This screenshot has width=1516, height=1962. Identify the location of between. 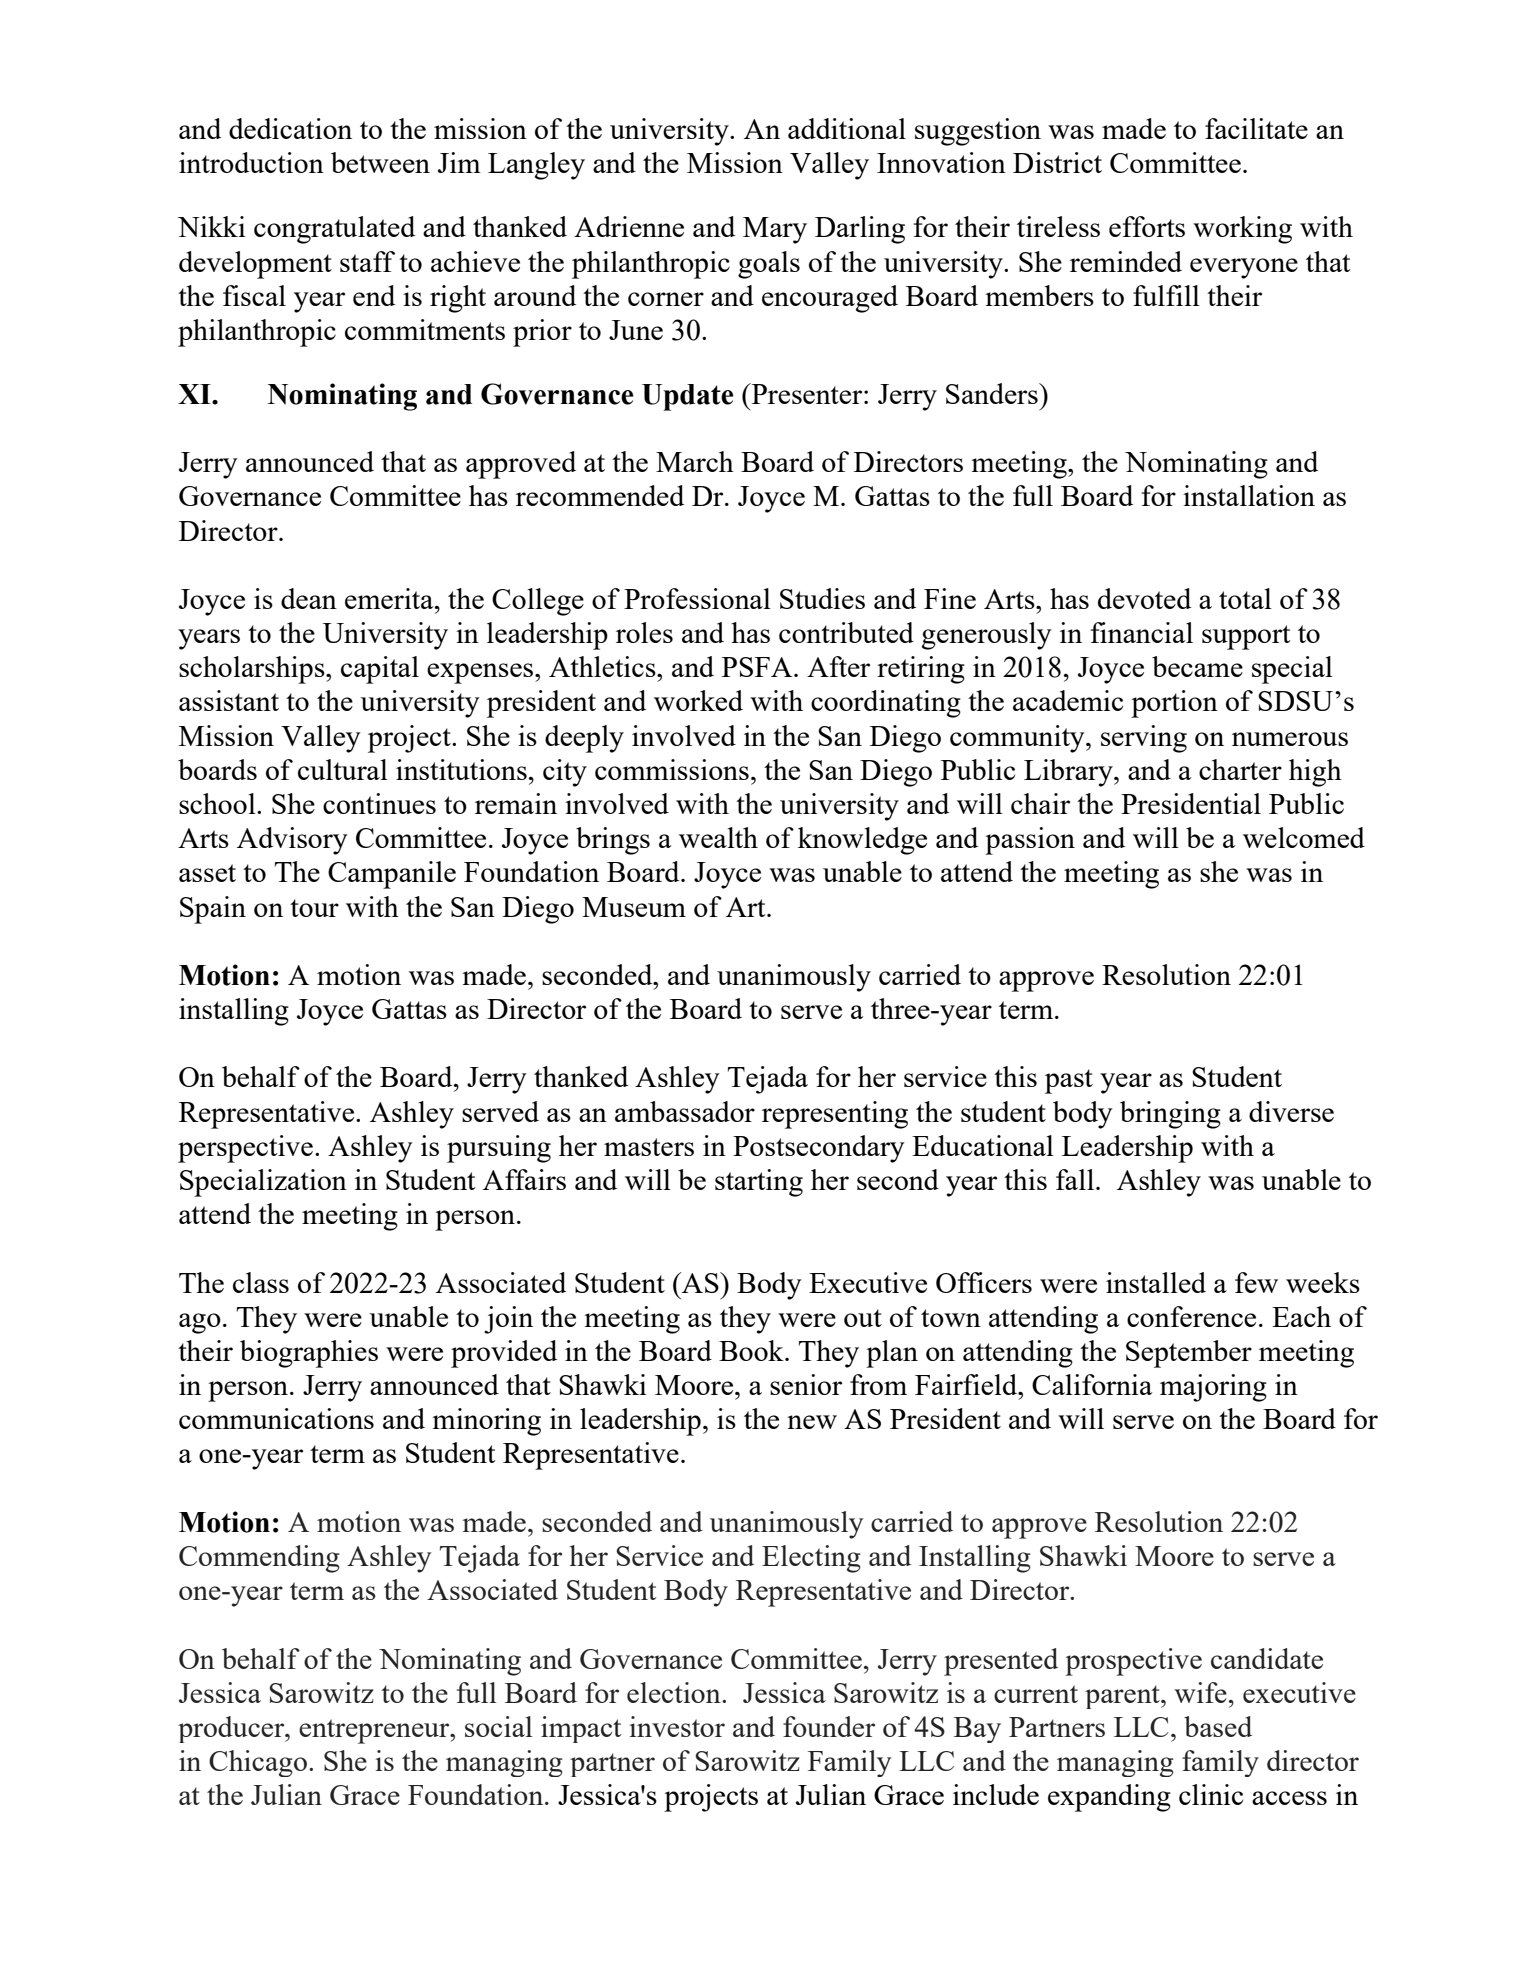
(380, 162).
